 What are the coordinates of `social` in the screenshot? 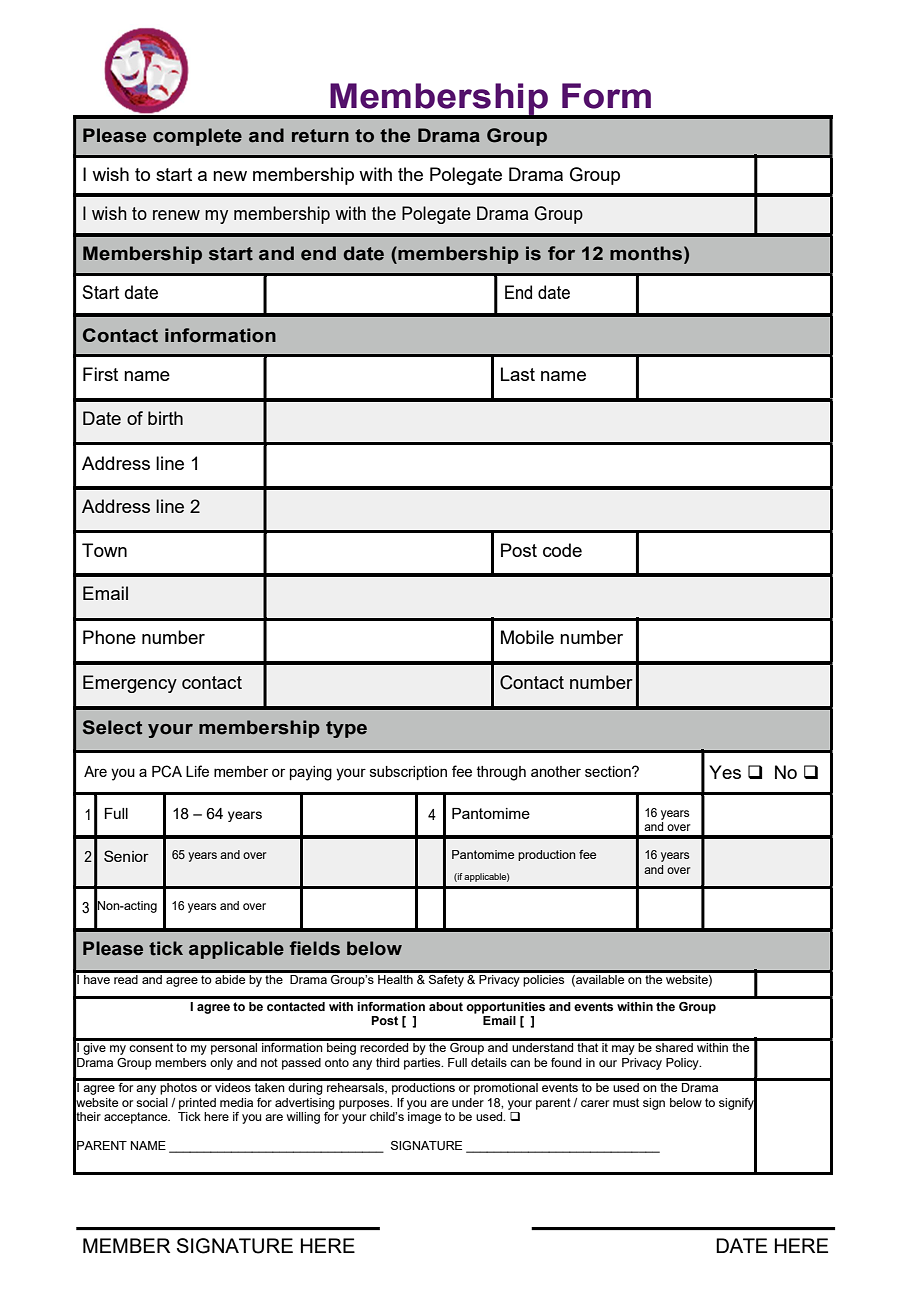 It's located at (152, 1102).
